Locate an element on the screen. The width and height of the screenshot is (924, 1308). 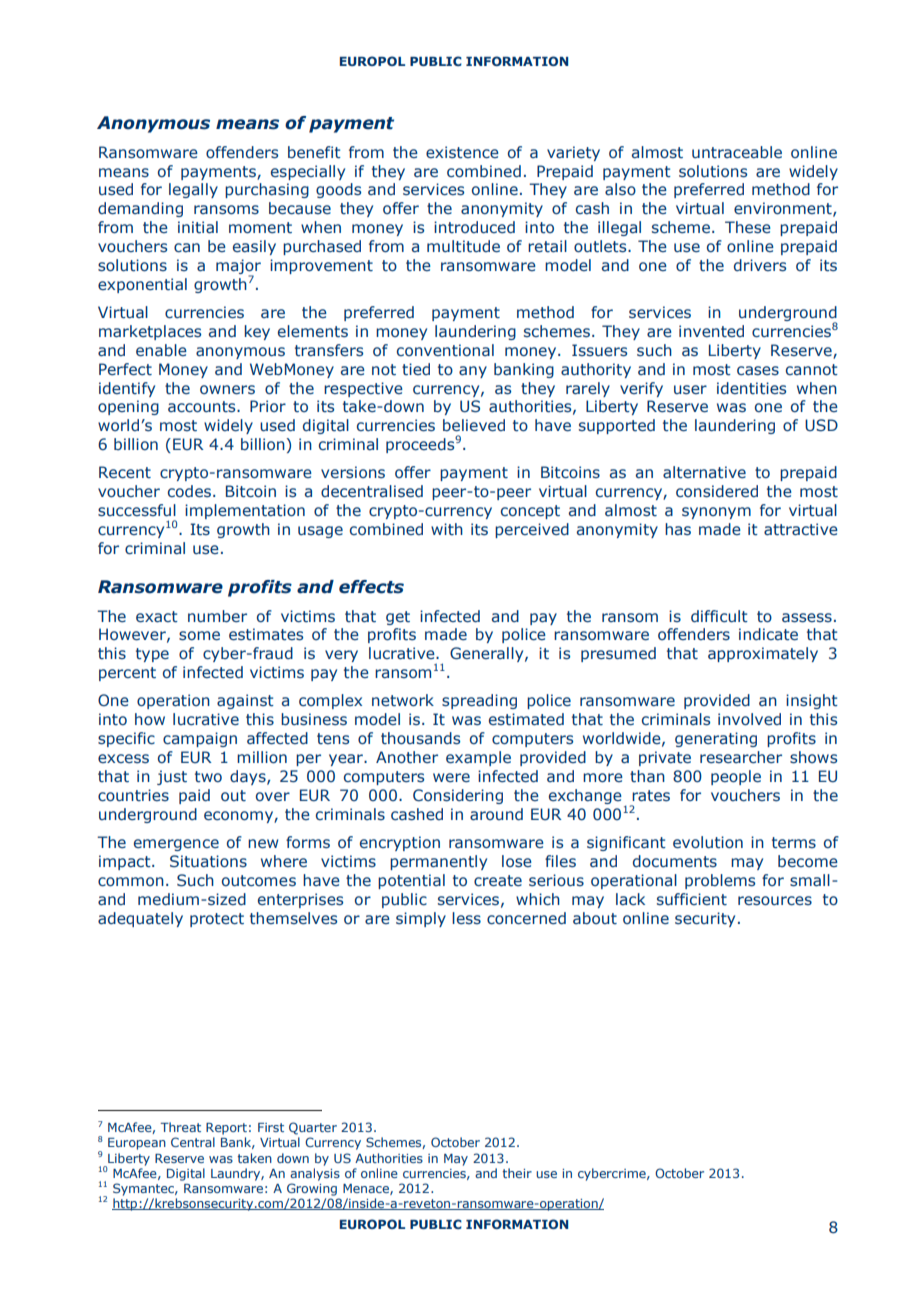
Report is located at coordinates (226, 1129).
